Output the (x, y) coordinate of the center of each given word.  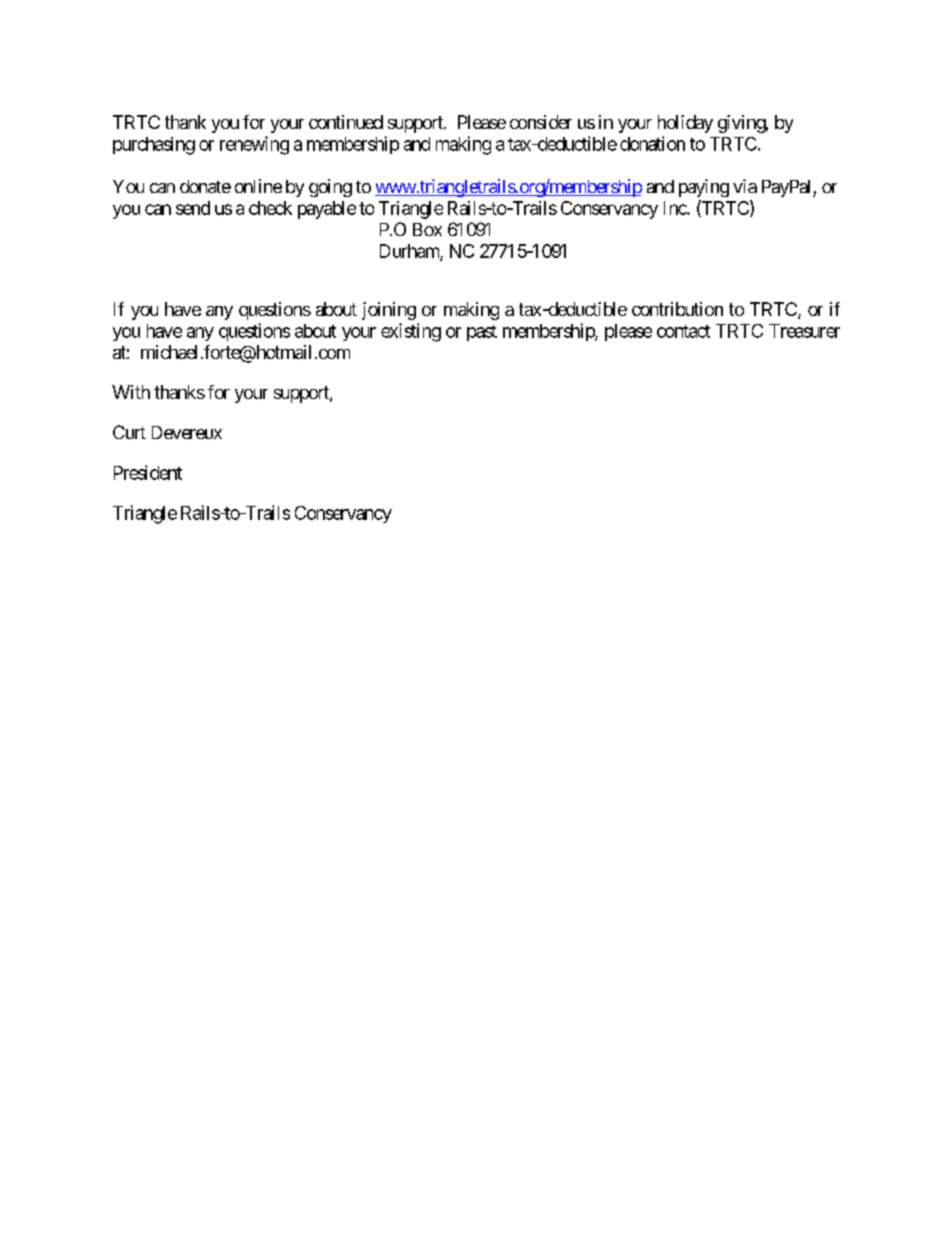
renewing (254, 145)
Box (427, 229)
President (148, 472)
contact (683, 331)
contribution (677, 309)
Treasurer (804, 331)
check (270, 208)
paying (704, 188)
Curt (129, 432)
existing (411, 332)
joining (389, 311)
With (131, 392)
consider (541, 122)
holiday (685, 124)
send (193, 208)
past (482, 333)
